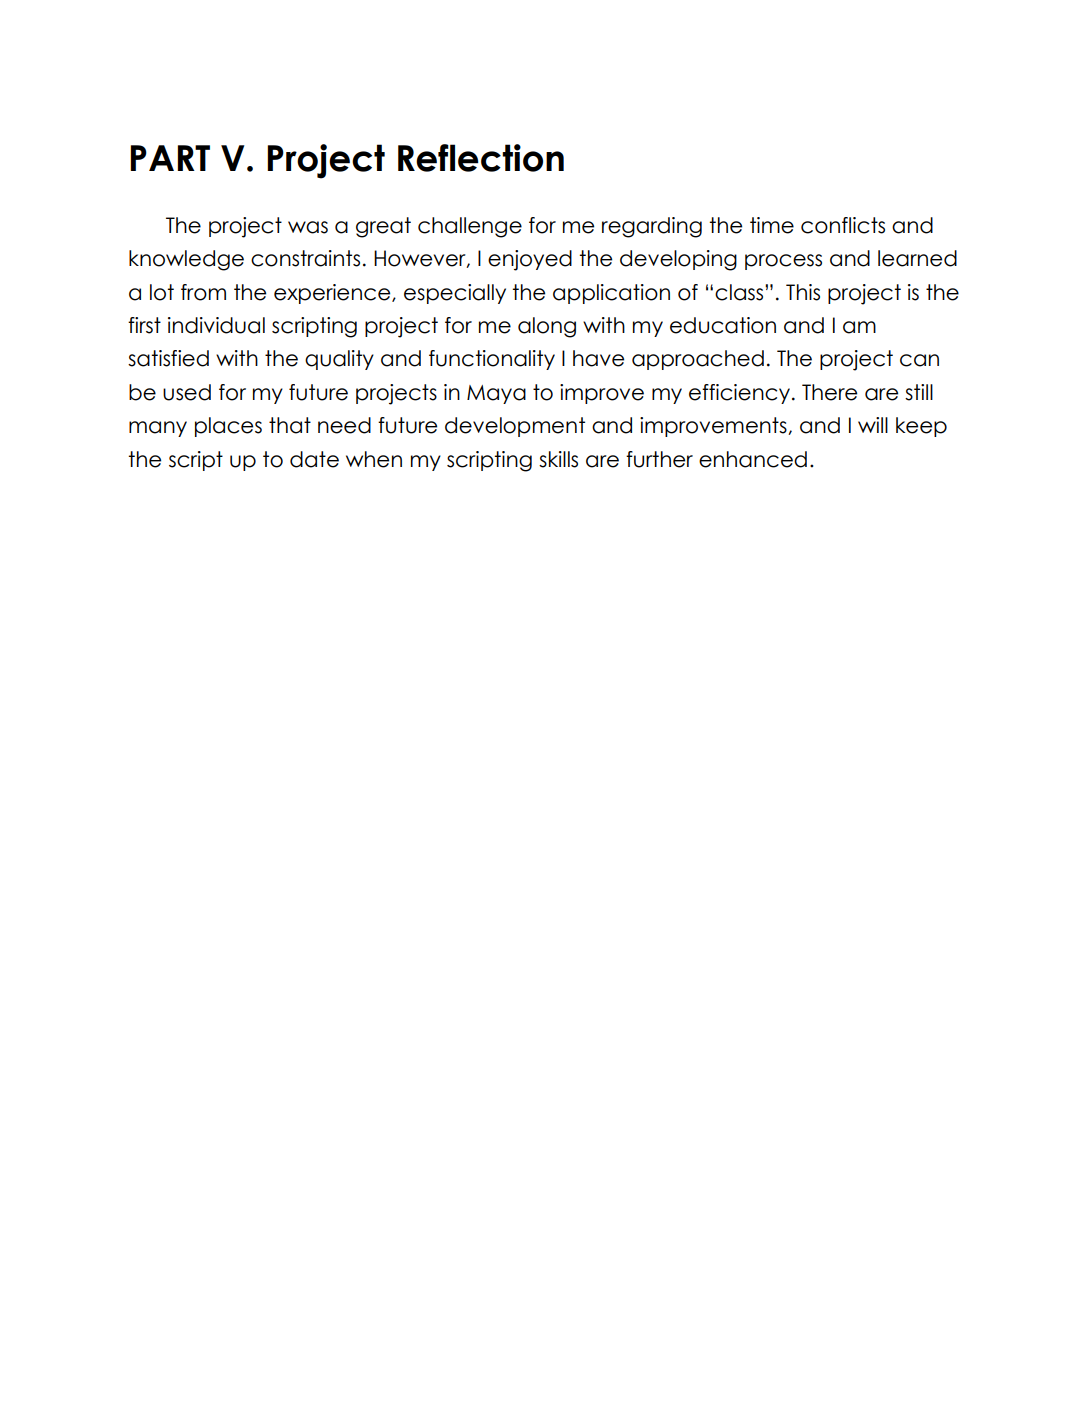 The image size is (1090, 1411). Describe the element at coordinates (314, 459) in the document. I see `date` at that location.
